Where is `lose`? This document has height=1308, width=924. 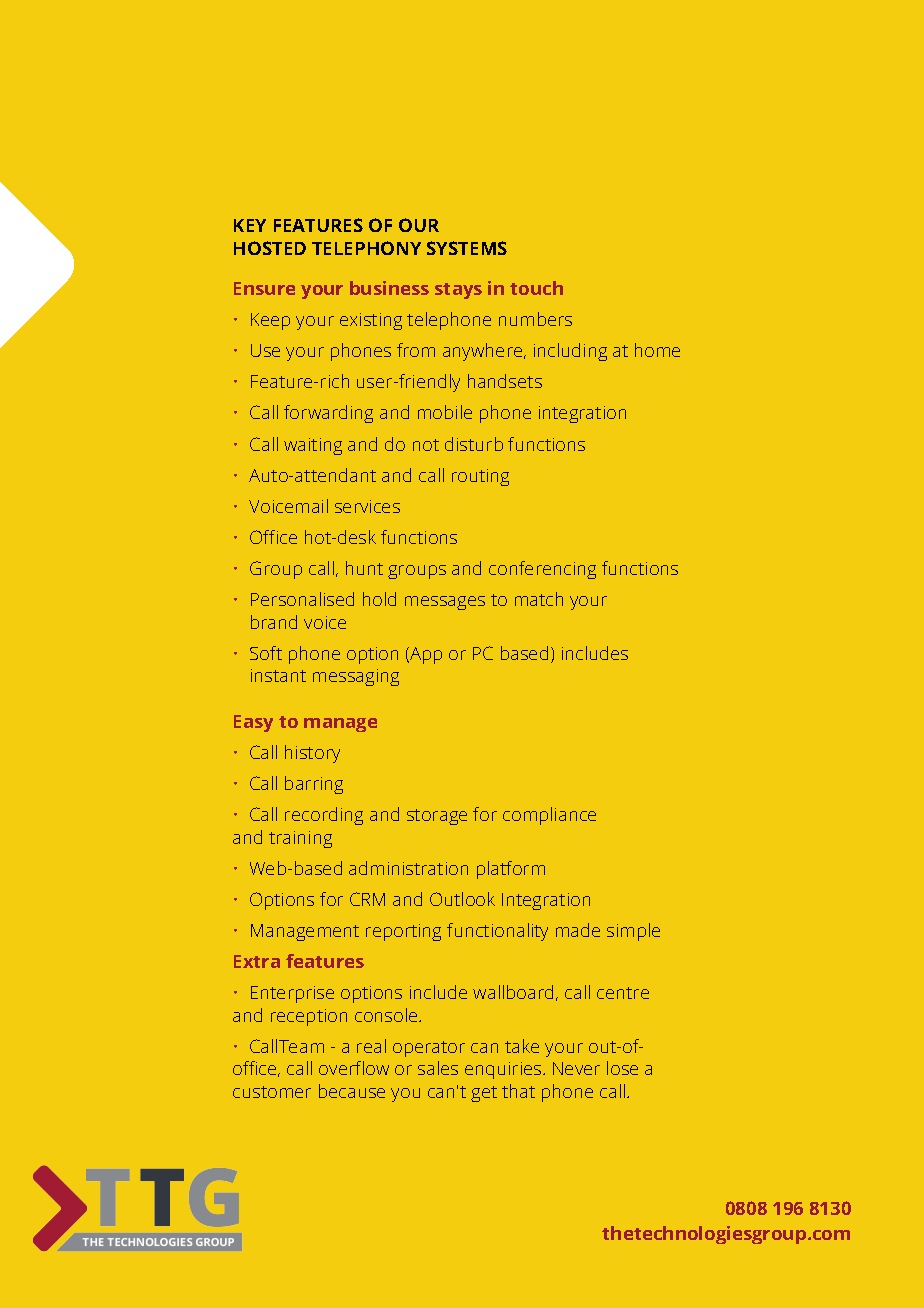 lose is located at coordinates (622, 1068).
